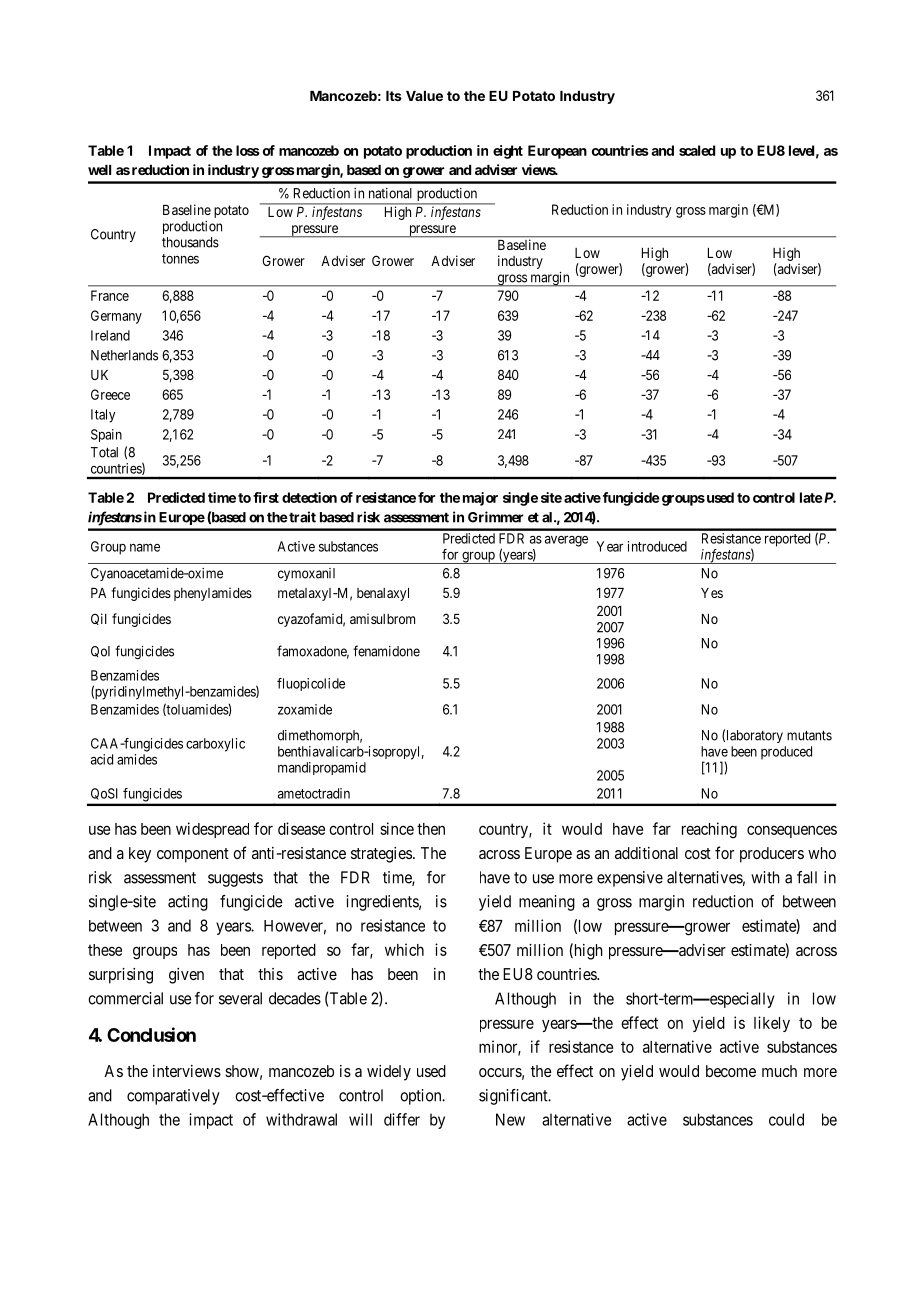 This page has height=1308, width=924. What do you see at coordinates (480, 499) in the page?
I see `major` at bounding box center [480, 499].
